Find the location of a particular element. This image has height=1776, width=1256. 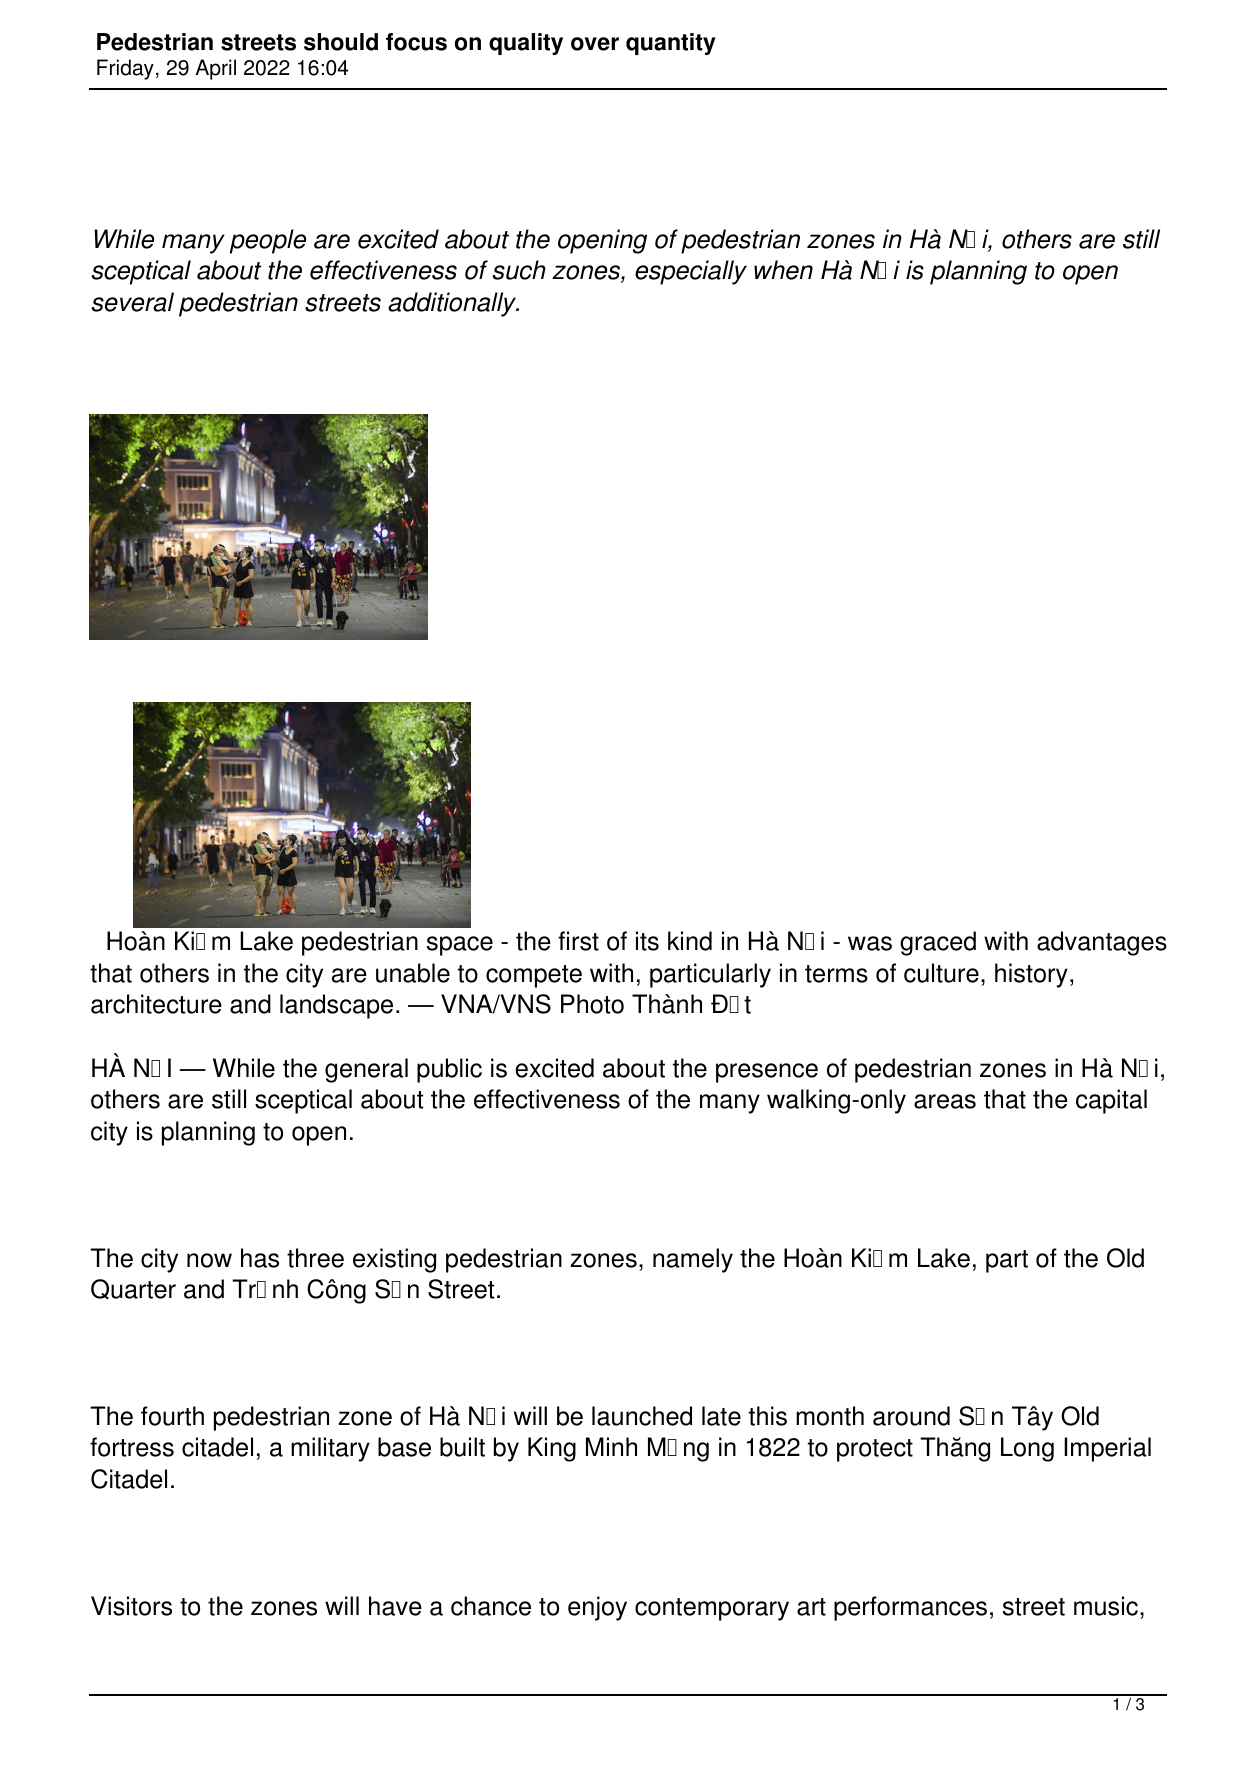

over is located at coordinates (595, 44).
